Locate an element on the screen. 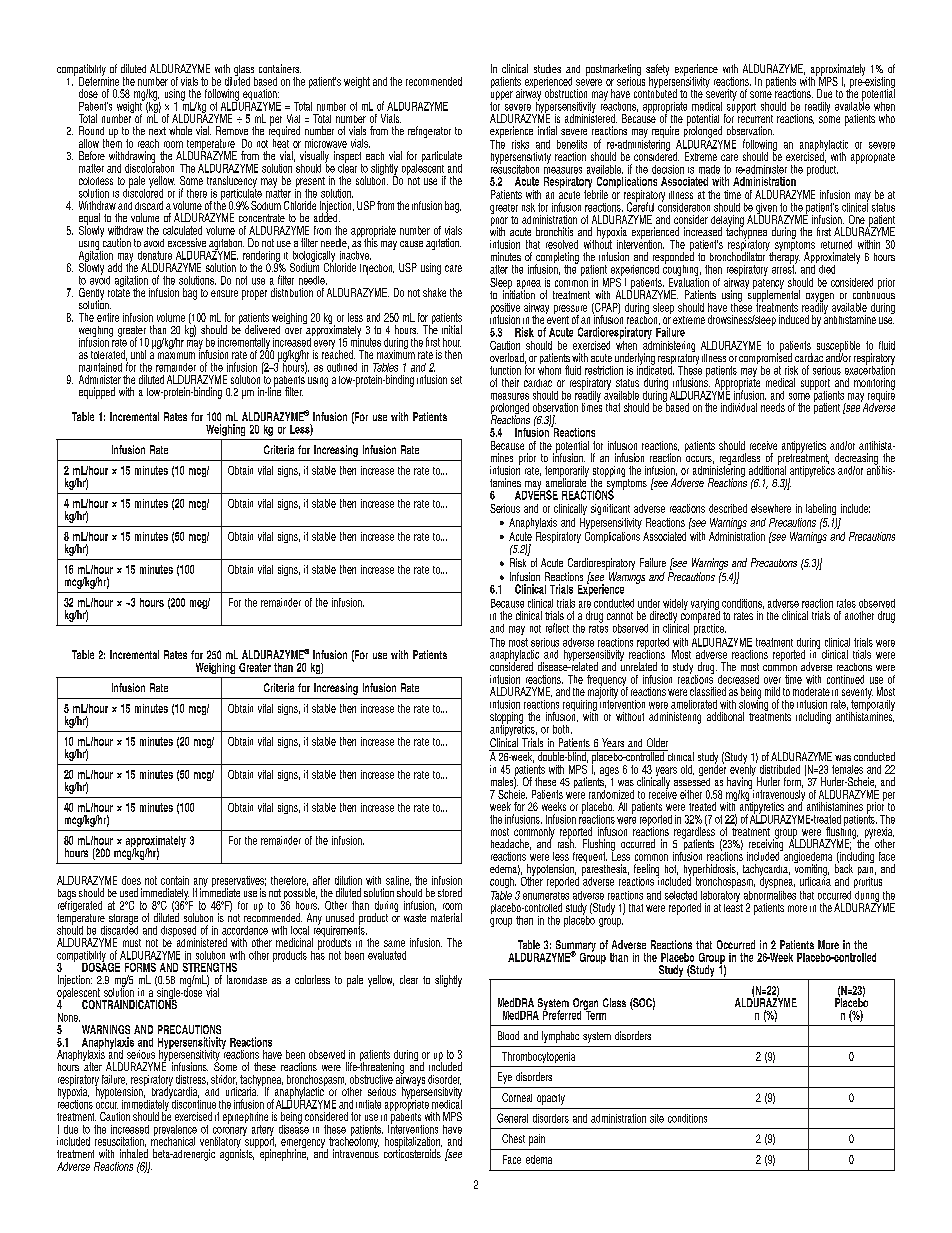 This screenshot has height=1233, width=952. mechanical is located at coordinates (173, 1140).
